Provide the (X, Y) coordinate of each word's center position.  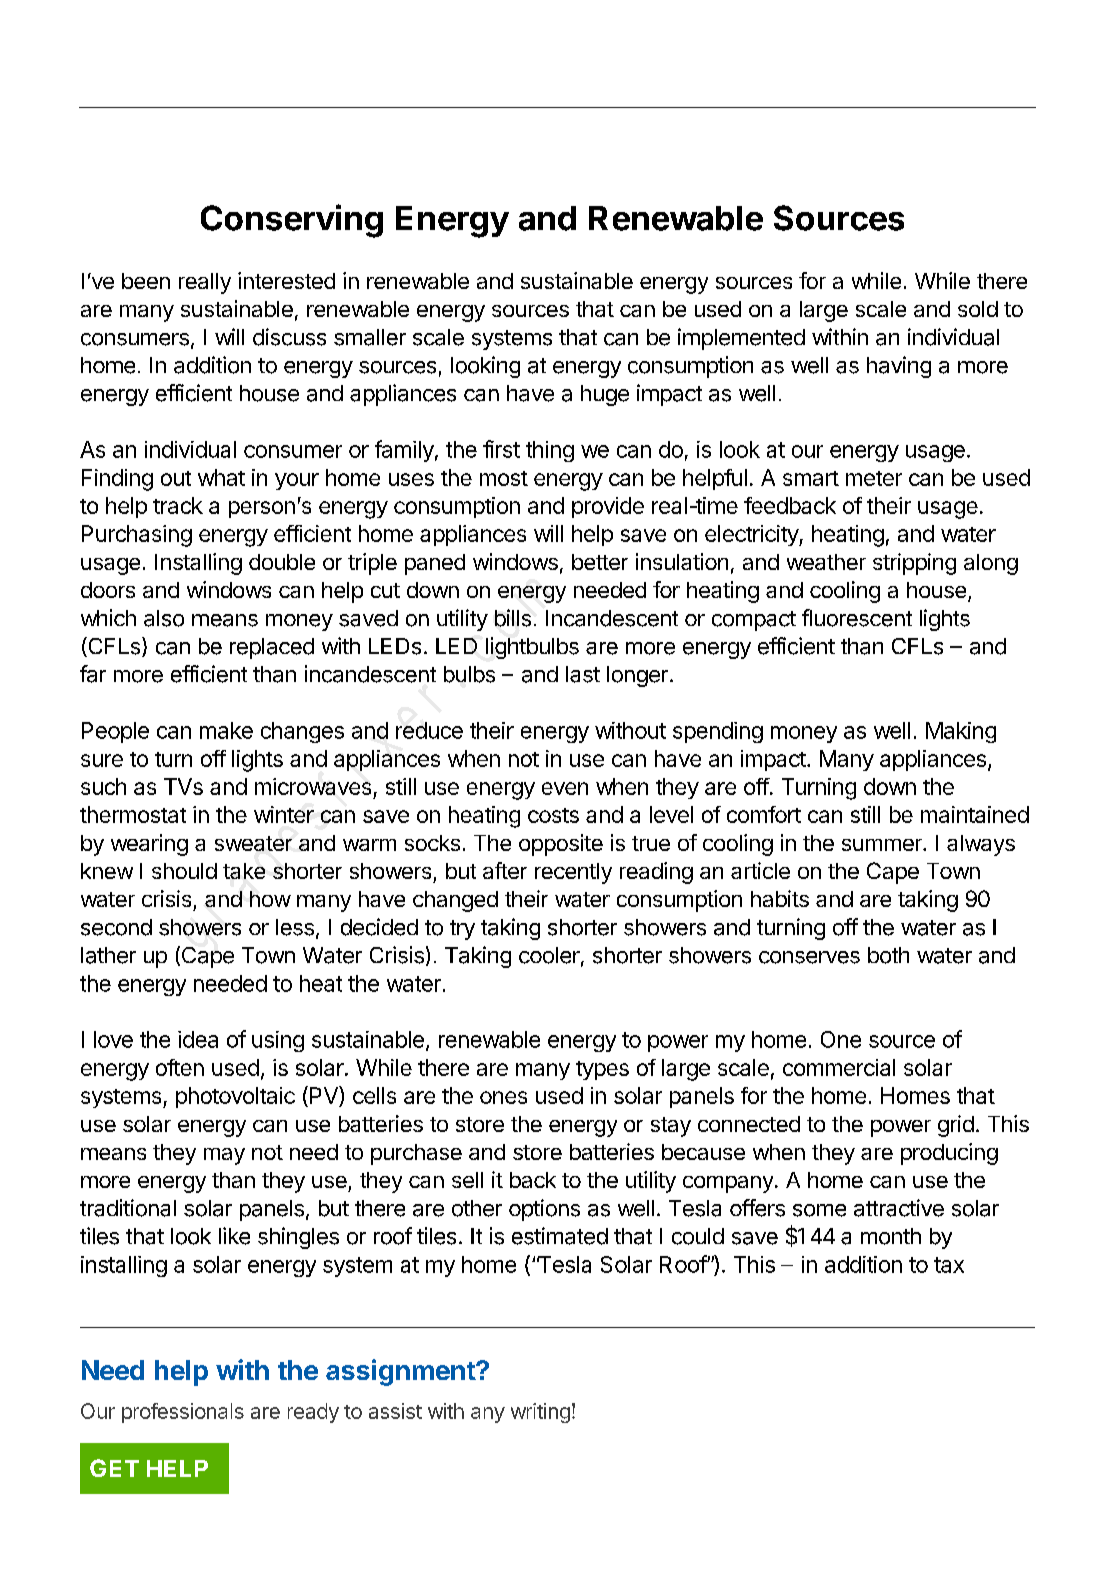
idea (198, 1039)
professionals (183, 1413)
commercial (839, 1067)
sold (978, 309)
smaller (370, 337)
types (602, 1070)
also (164, 618)
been (146, 281)
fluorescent (857, 618)
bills (513, 618)
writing (540, 1413)
